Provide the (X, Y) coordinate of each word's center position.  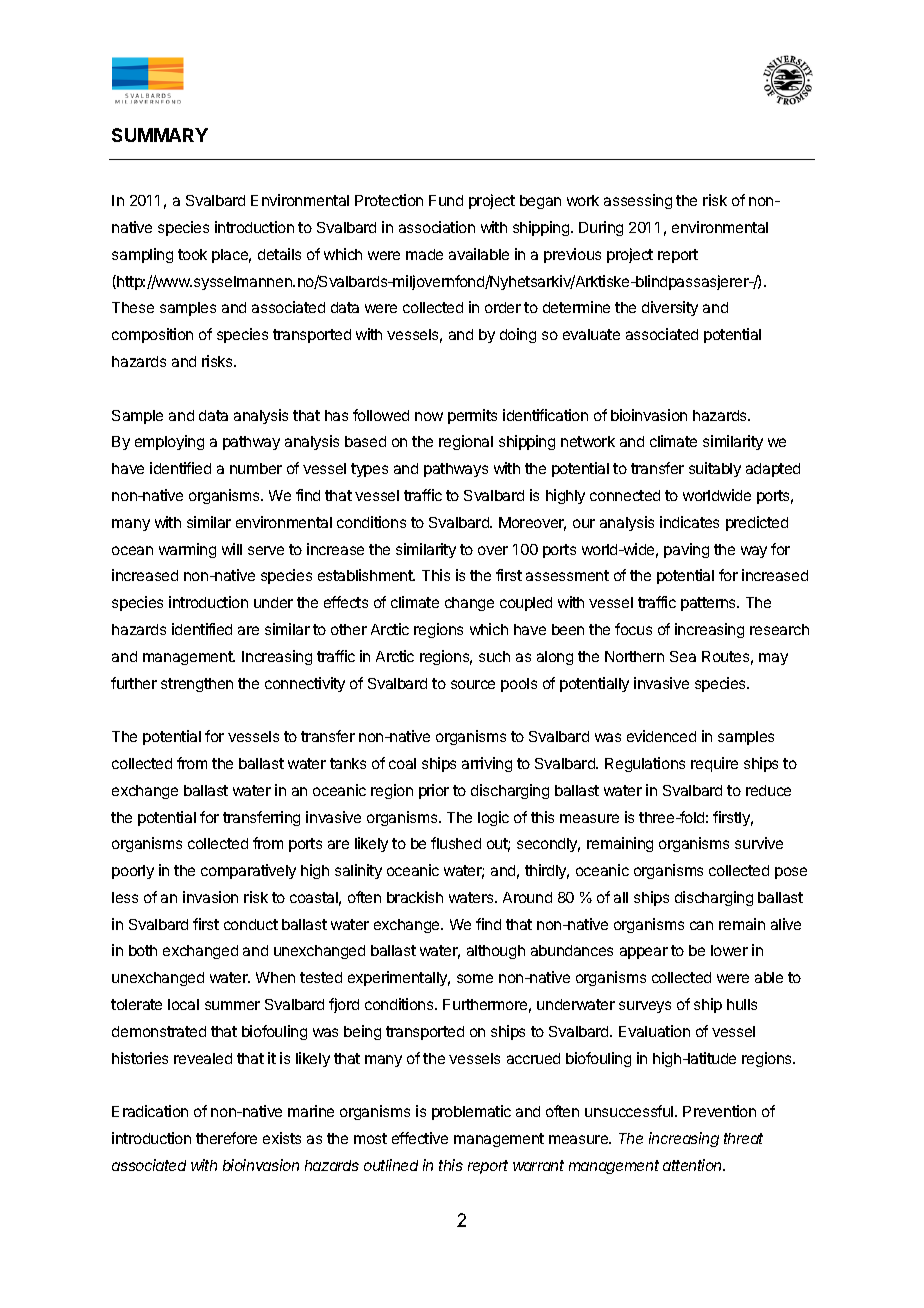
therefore (226, 1138)
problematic (471, 1112)
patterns (710, 604)
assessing (638, 201)
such (494, 656)
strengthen (197, 685)
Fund (446, 200)
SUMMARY (160, 135)
